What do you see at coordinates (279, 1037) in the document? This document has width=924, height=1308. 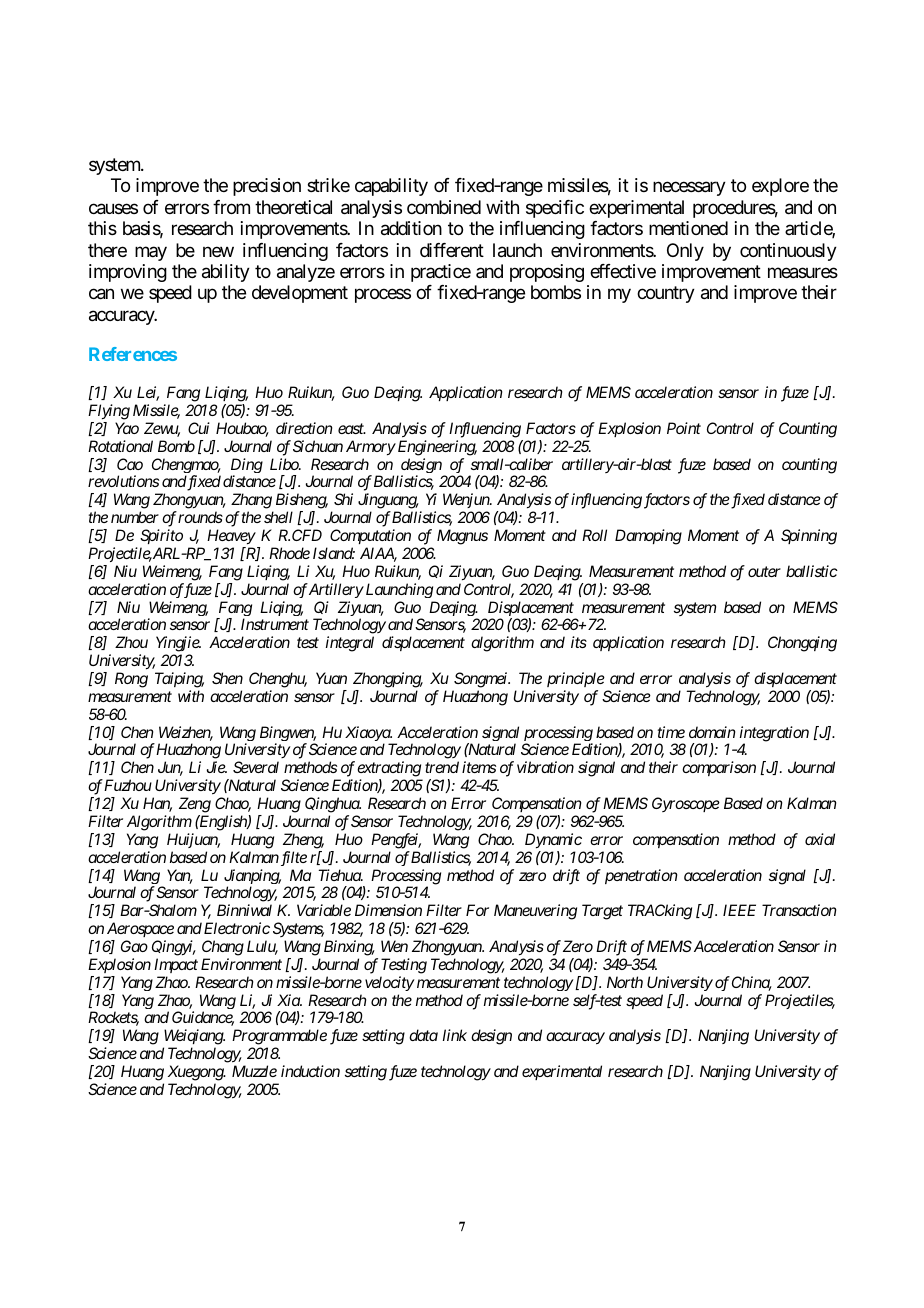 I see `Programmable` at bounding box center [279, 1037].
